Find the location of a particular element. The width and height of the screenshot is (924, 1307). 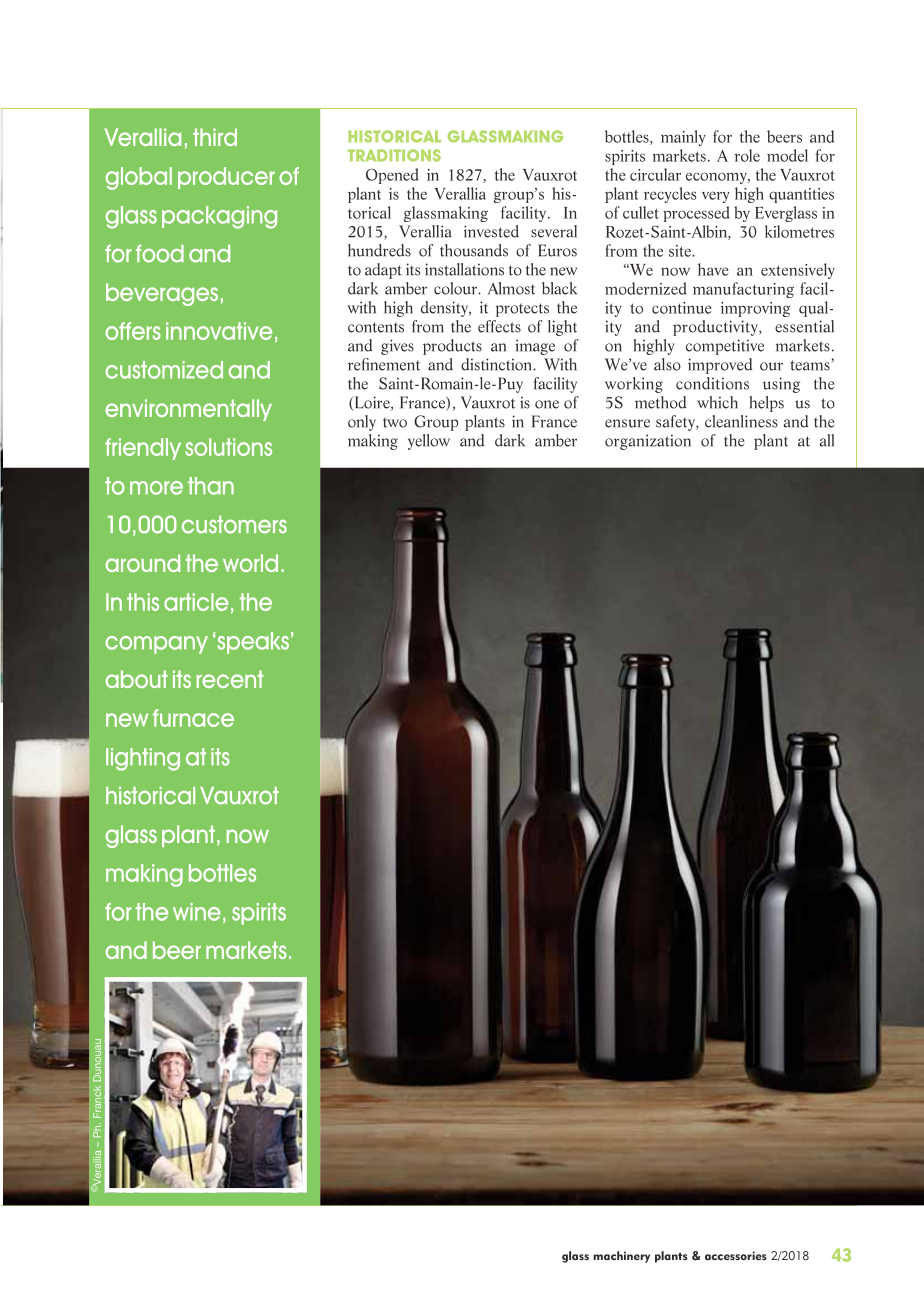

producer is located at coordinates (226, 178).
